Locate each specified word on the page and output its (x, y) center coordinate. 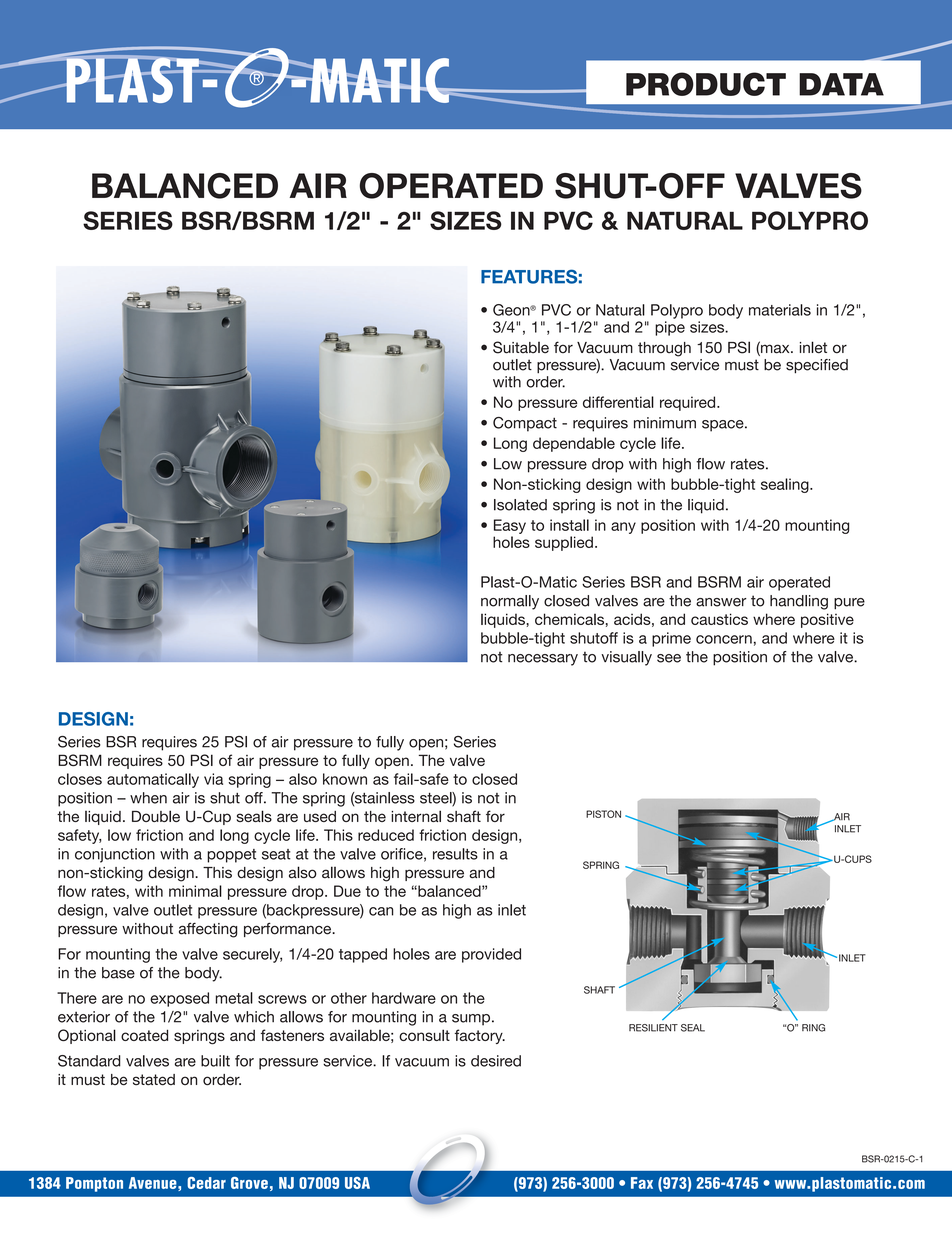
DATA (841, 84)
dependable (574, 444)
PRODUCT (706, 84)
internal (416, 816)
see (669, 658)
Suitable (521, 347)
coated (144, 1035)
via (213, 779)
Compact (525, 424)
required (689, 403)
